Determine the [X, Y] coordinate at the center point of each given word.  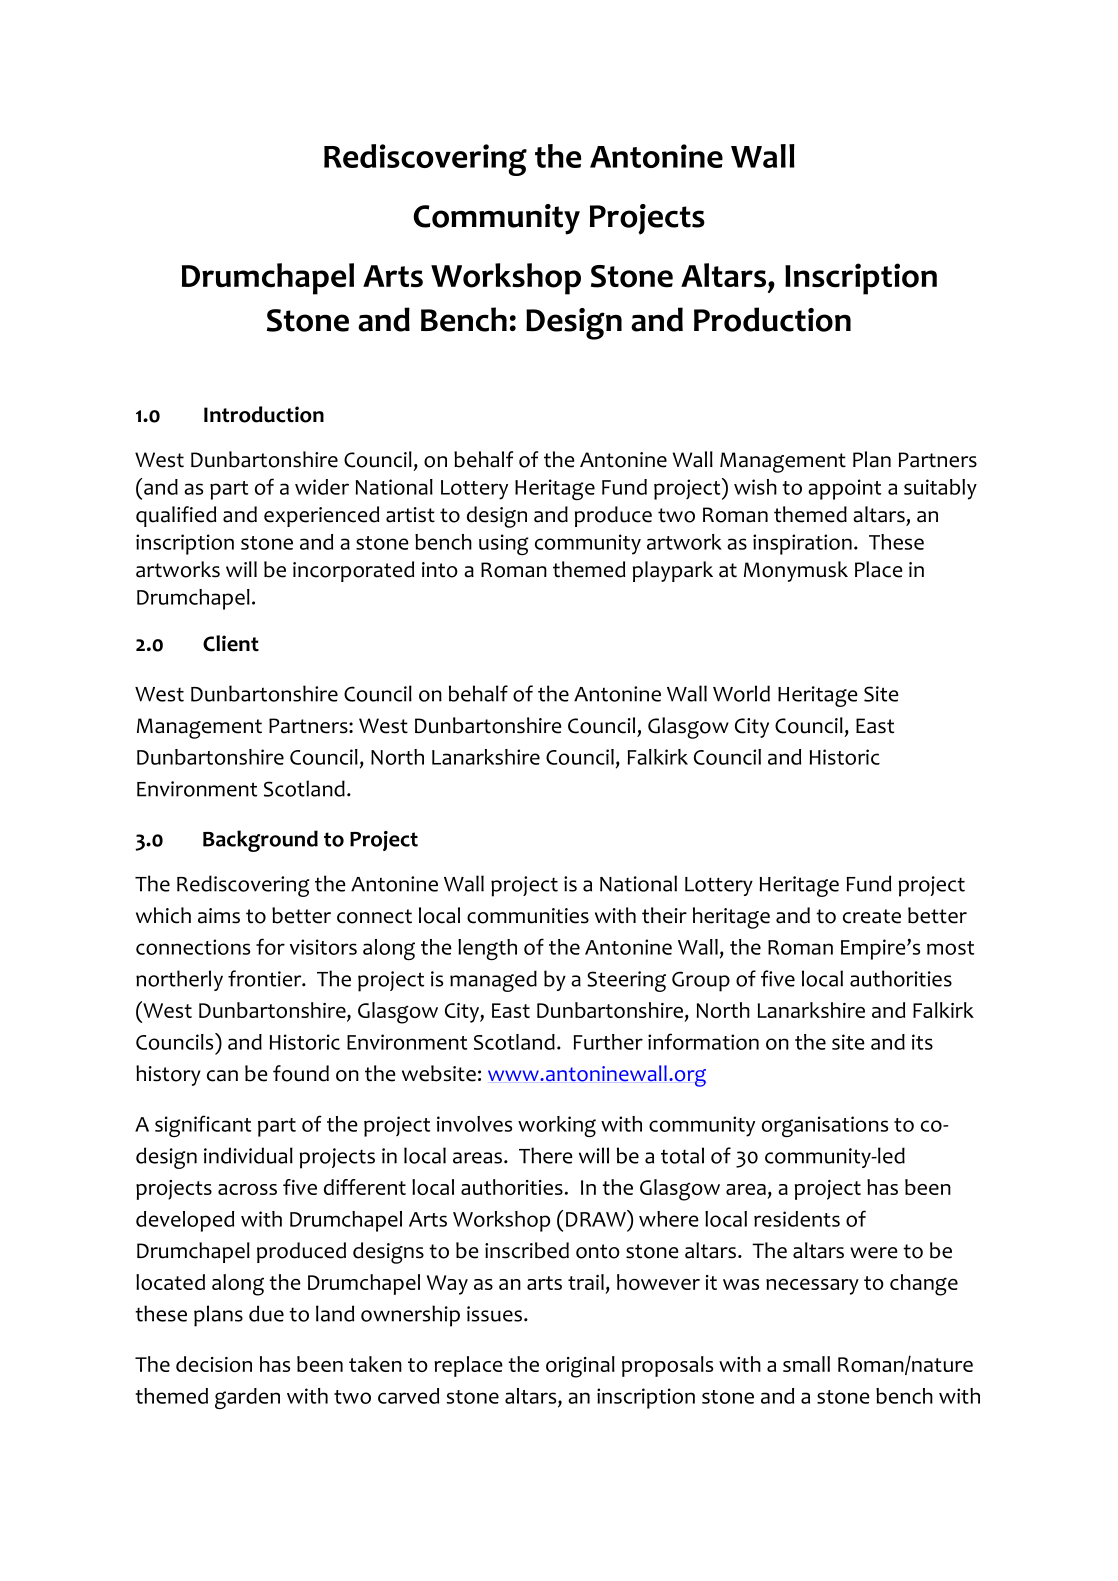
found [301, 1073]
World [741, 693]
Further [608, 1042]
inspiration [802, 544]
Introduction [264, 414]
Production [772, 319]
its [922, 1042]
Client [231, 643]
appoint [844, 489]
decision [214, 1364]
